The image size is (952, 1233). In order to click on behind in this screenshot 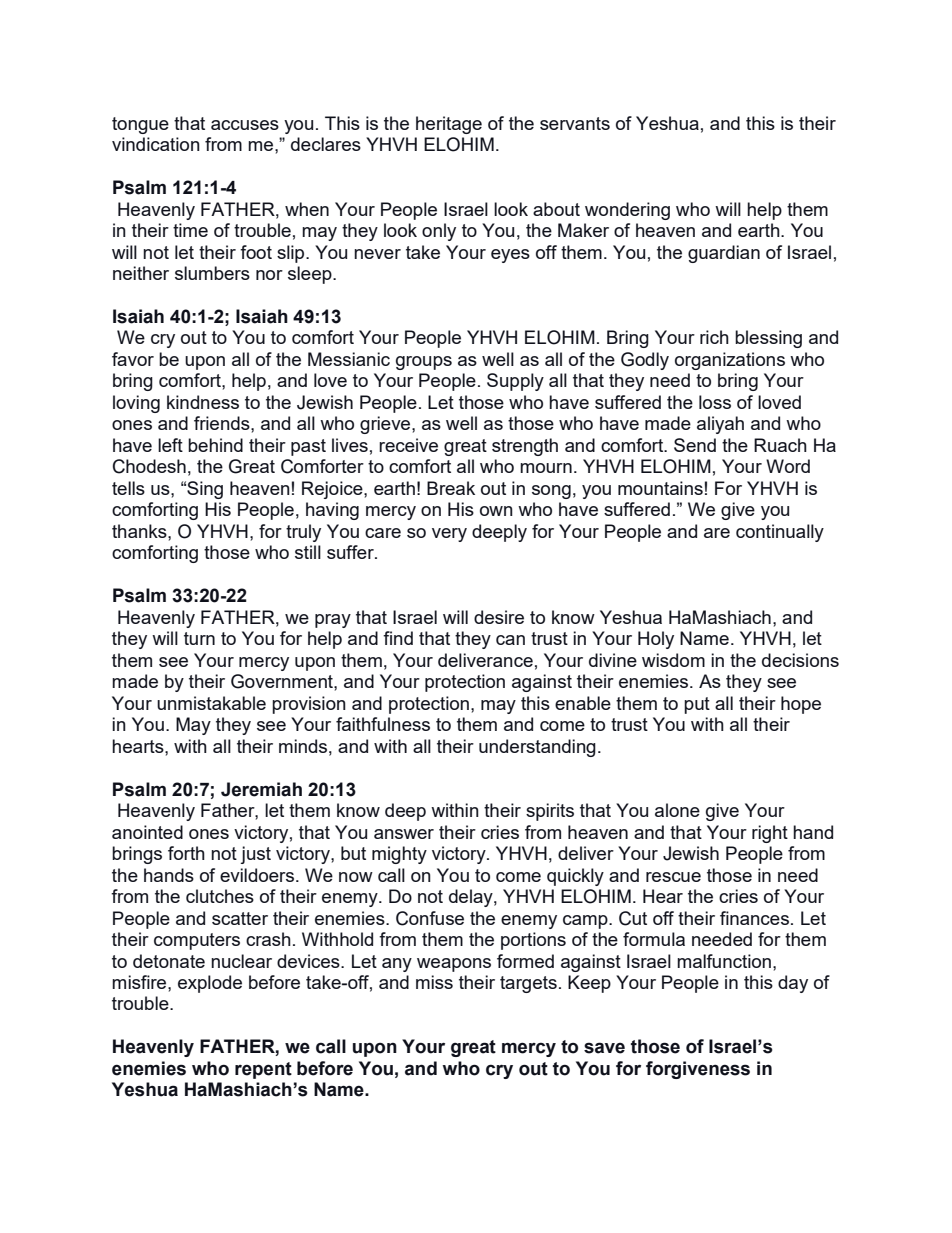, I will do `click(215, 445)`.
